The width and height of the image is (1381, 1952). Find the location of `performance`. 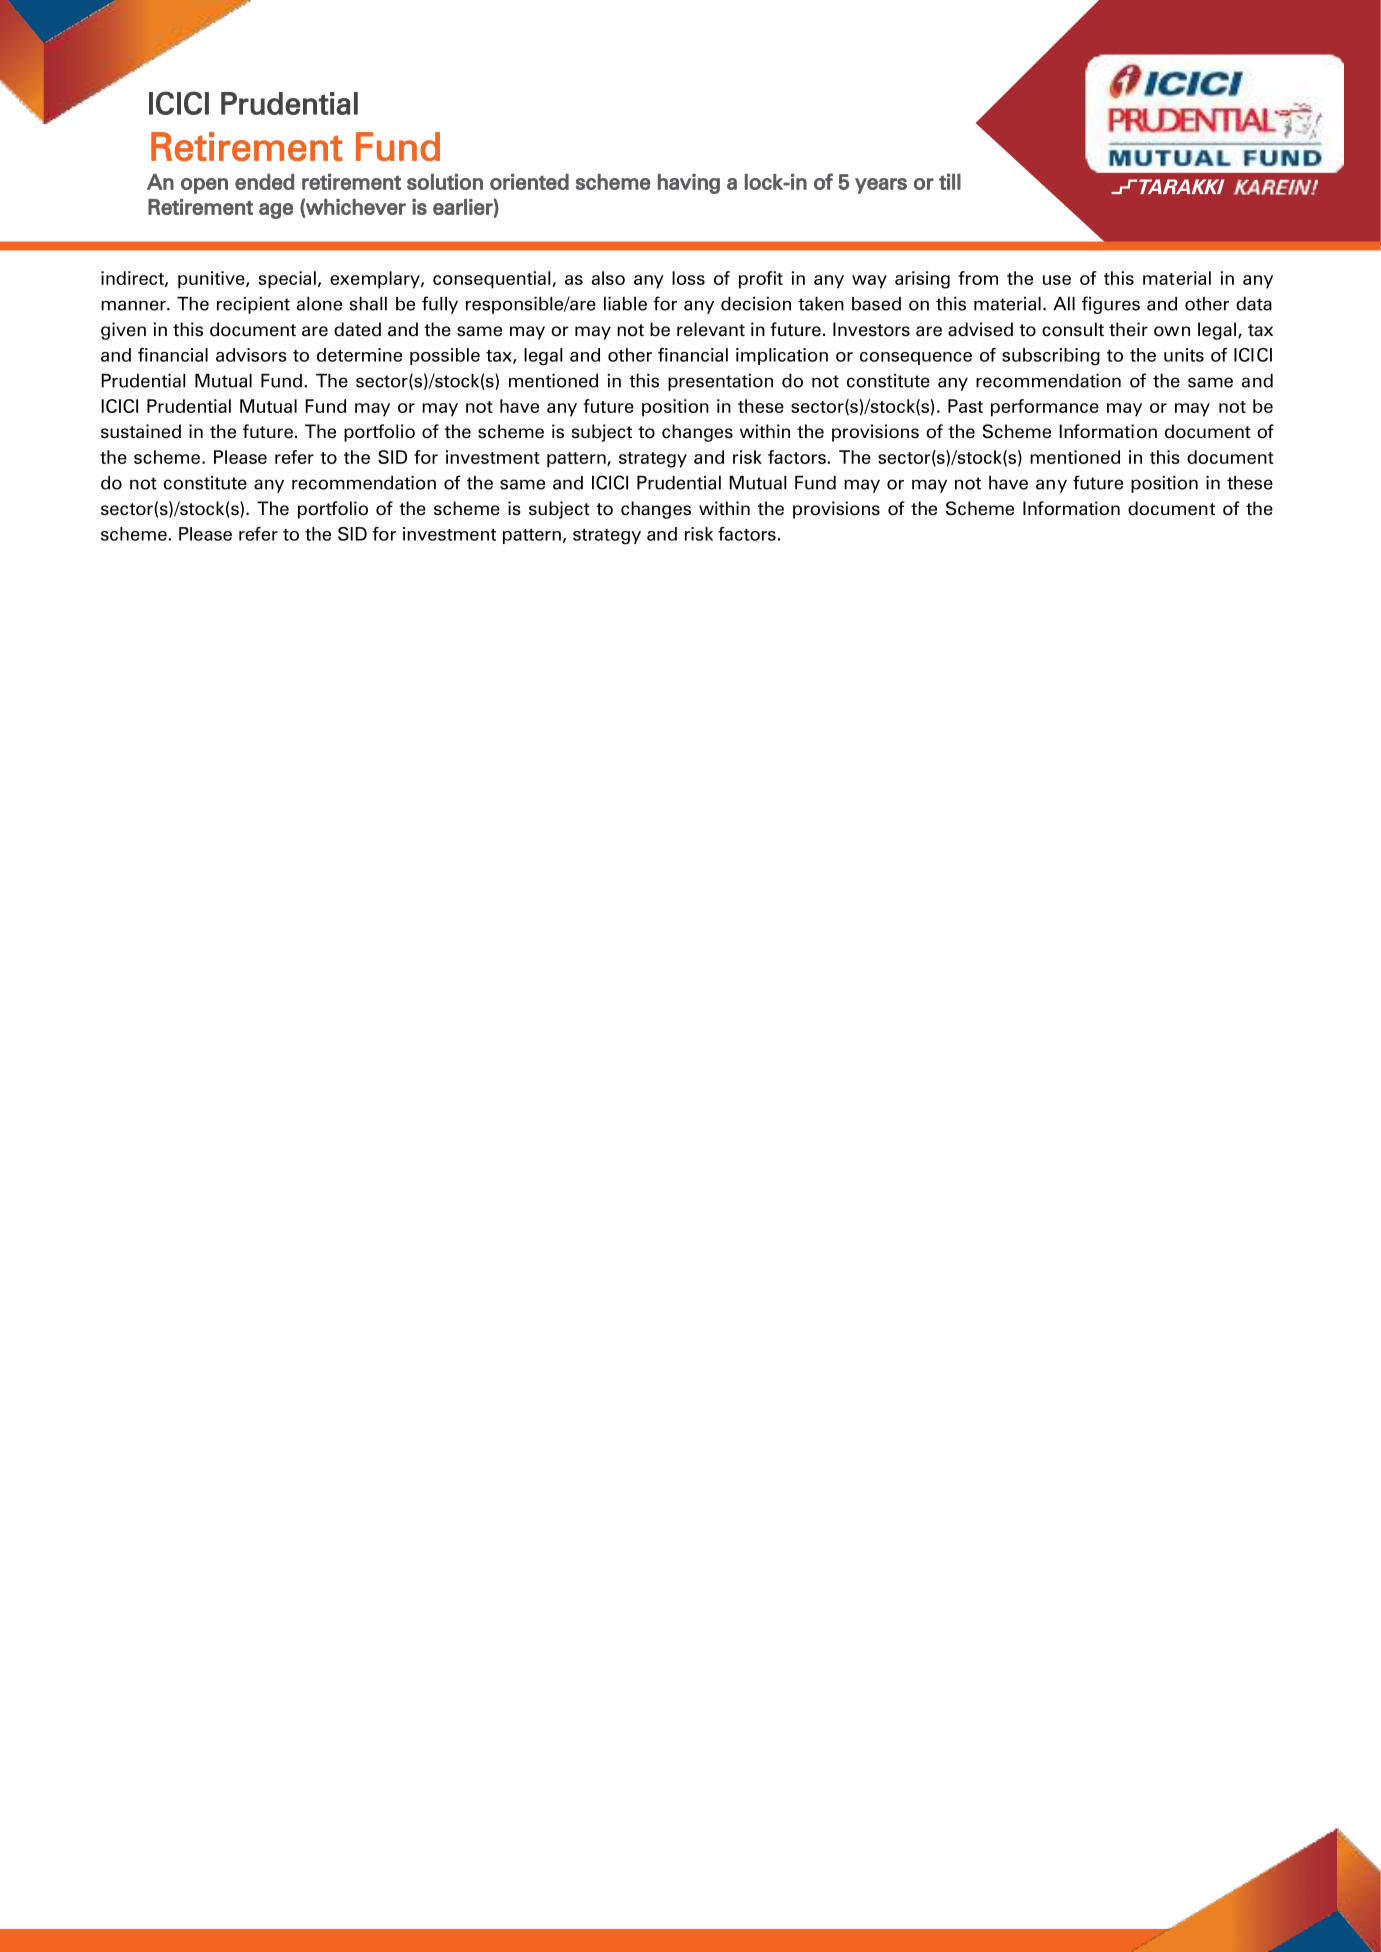

performance is located at coordinates (1045, 408).
